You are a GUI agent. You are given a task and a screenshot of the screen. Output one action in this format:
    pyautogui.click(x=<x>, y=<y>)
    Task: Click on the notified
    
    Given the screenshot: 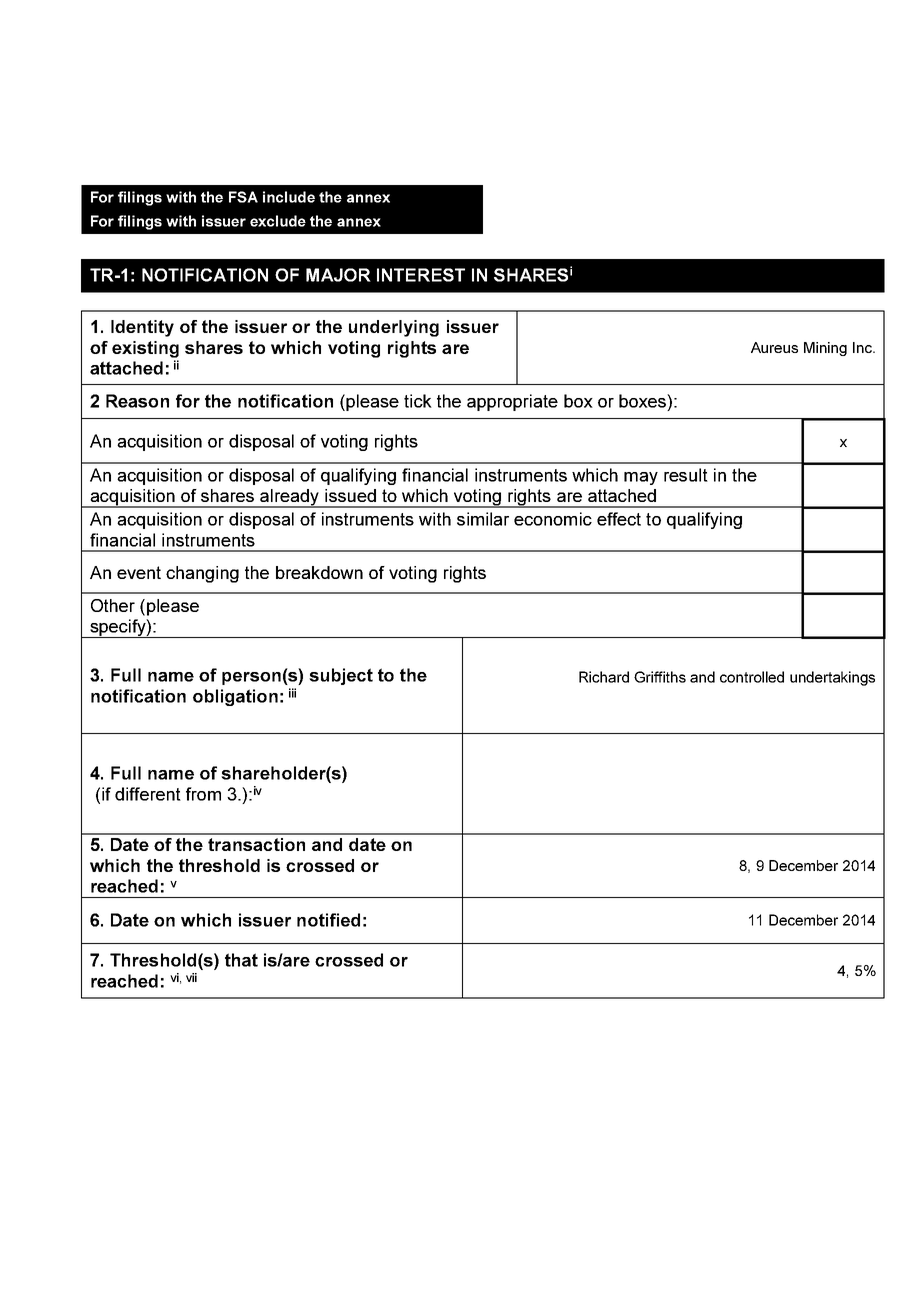 What is the action you would take?
    pyautogui.click(x=328, y=920)
